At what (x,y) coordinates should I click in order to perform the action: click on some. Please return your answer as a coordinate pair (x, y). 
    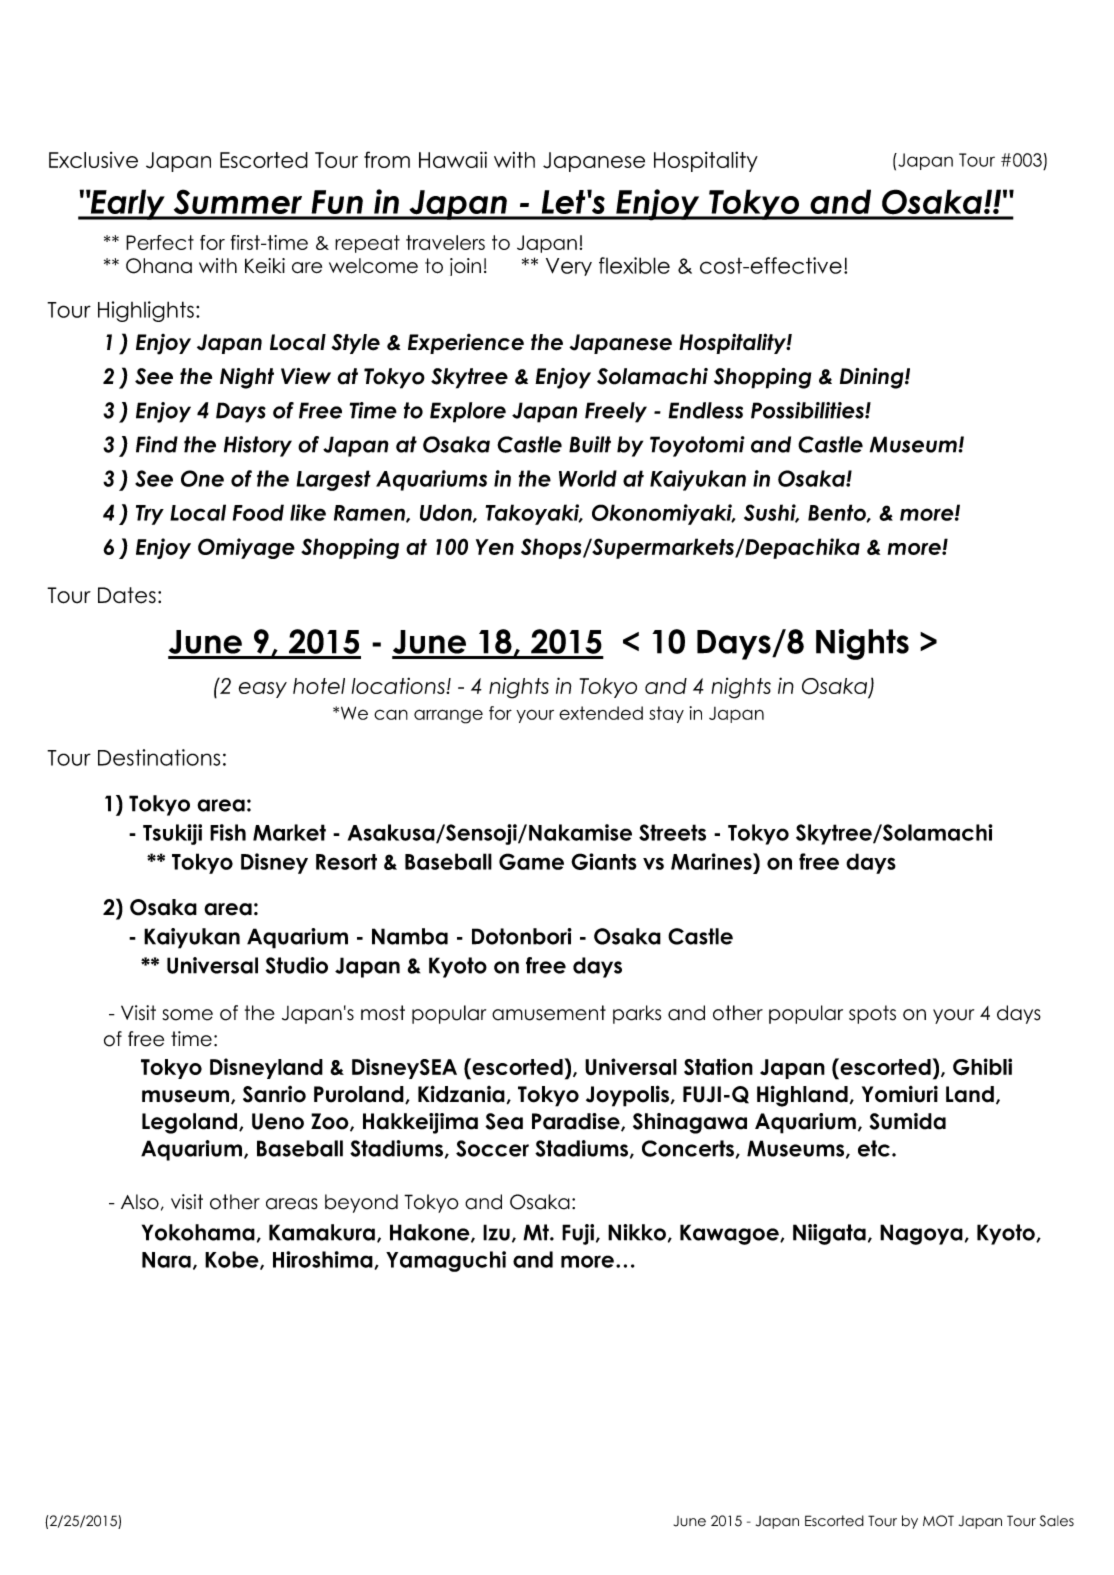
    Looking at the image, I should click on (187, 1015).
